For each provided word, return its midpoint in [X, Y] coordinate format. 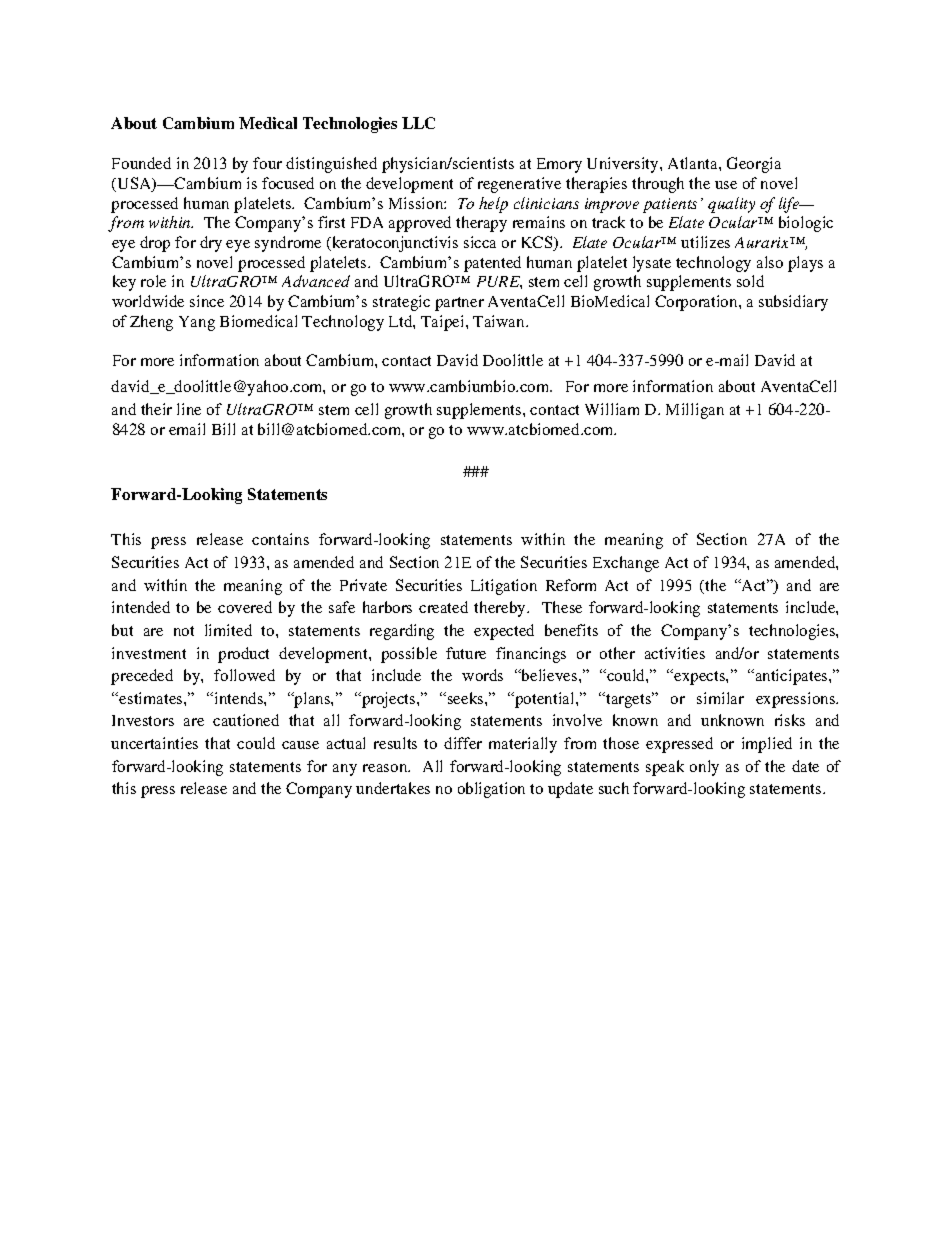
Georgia [754, 165]
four [267, 163]
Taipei [444, 323]
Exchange [626, 564]
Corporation [697, 303]
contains [280, 539]
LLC [418, 123]
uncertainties [154, 743]
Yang [197, 323]
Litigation [504, 587]
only [704, 768]
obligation [491, 790]
